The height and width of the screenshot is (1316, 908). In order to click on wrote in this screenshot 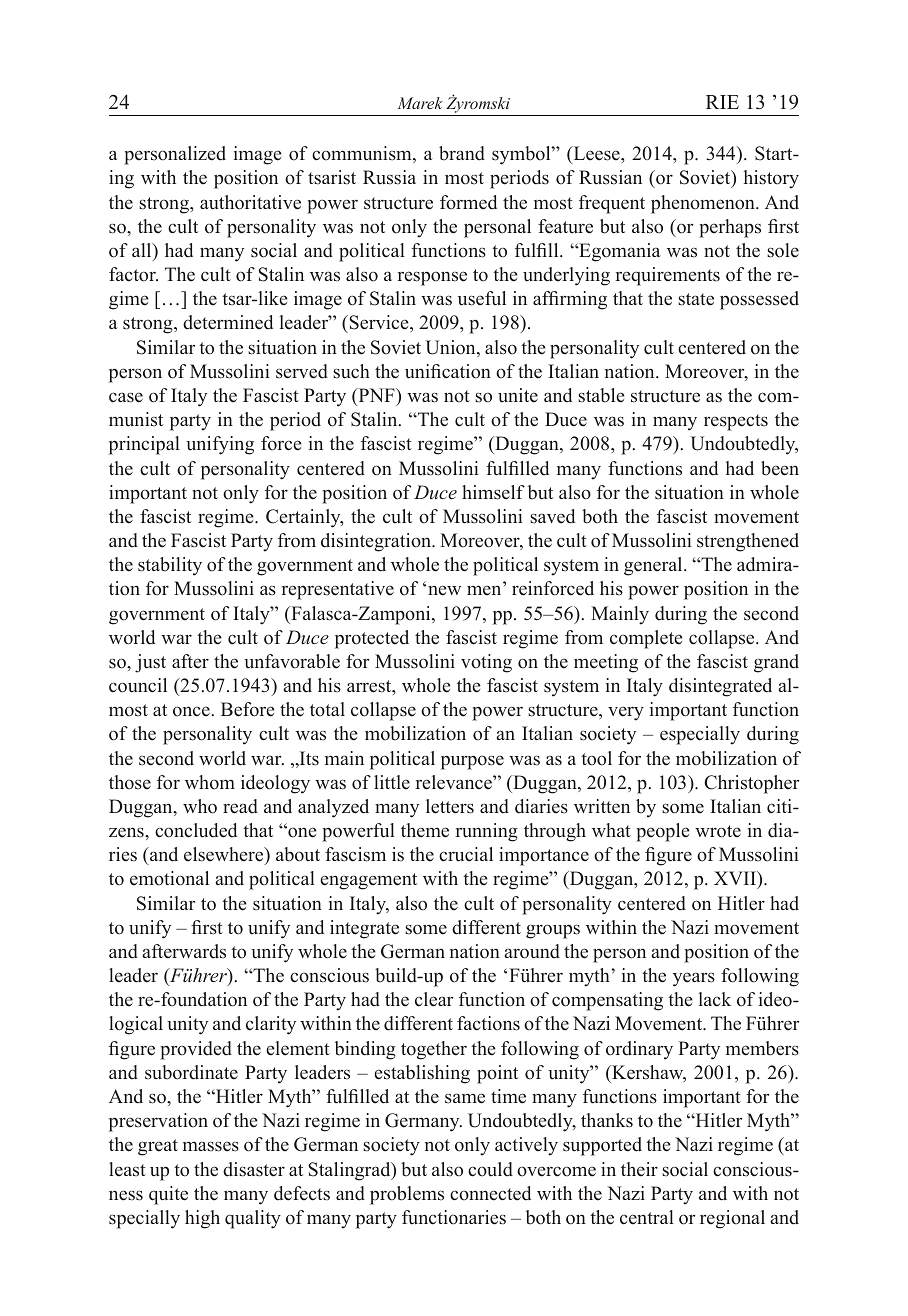, I will do `click(718, 831)`.
